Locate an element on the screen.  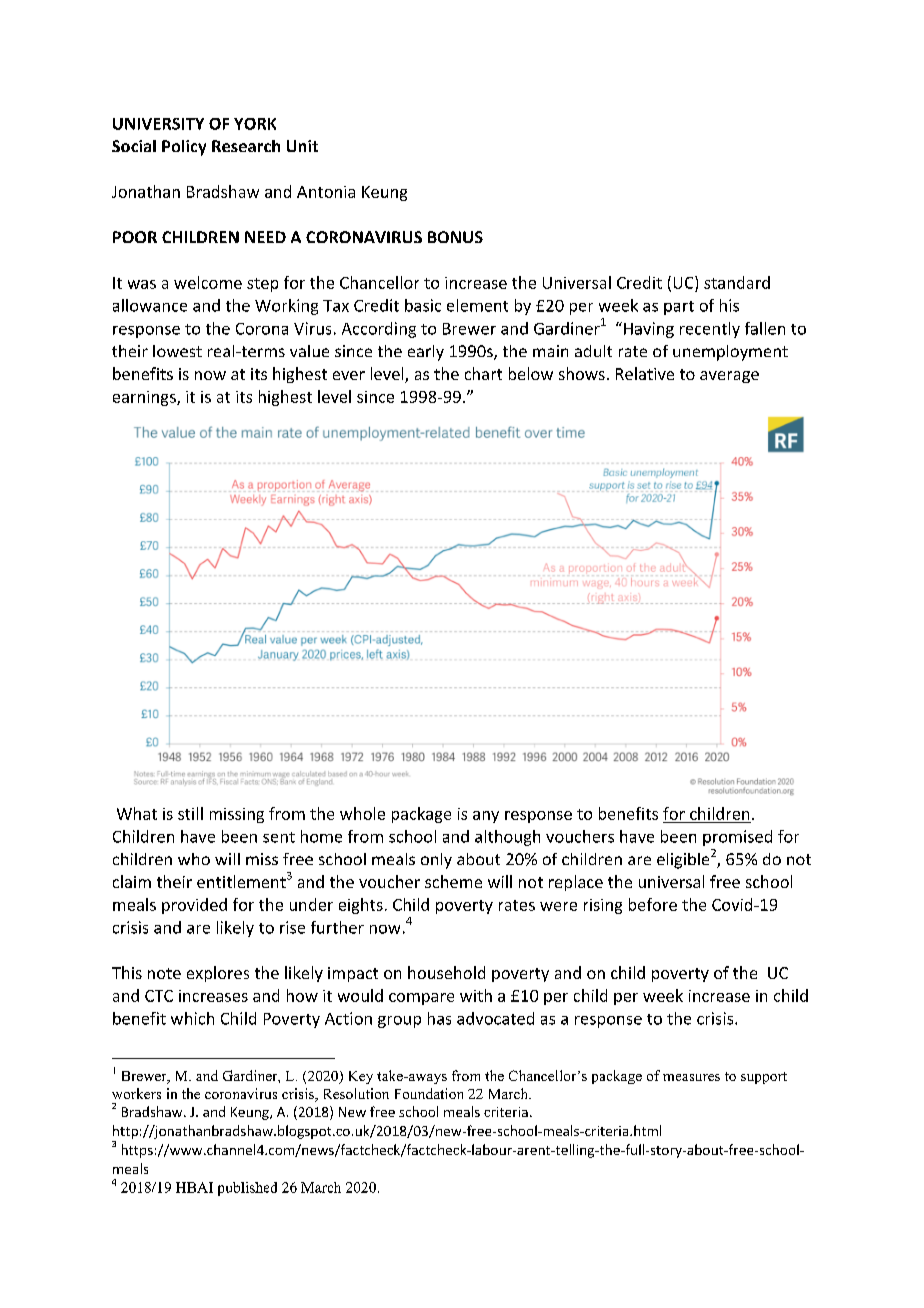
before is located at coordinates (653, 904).
